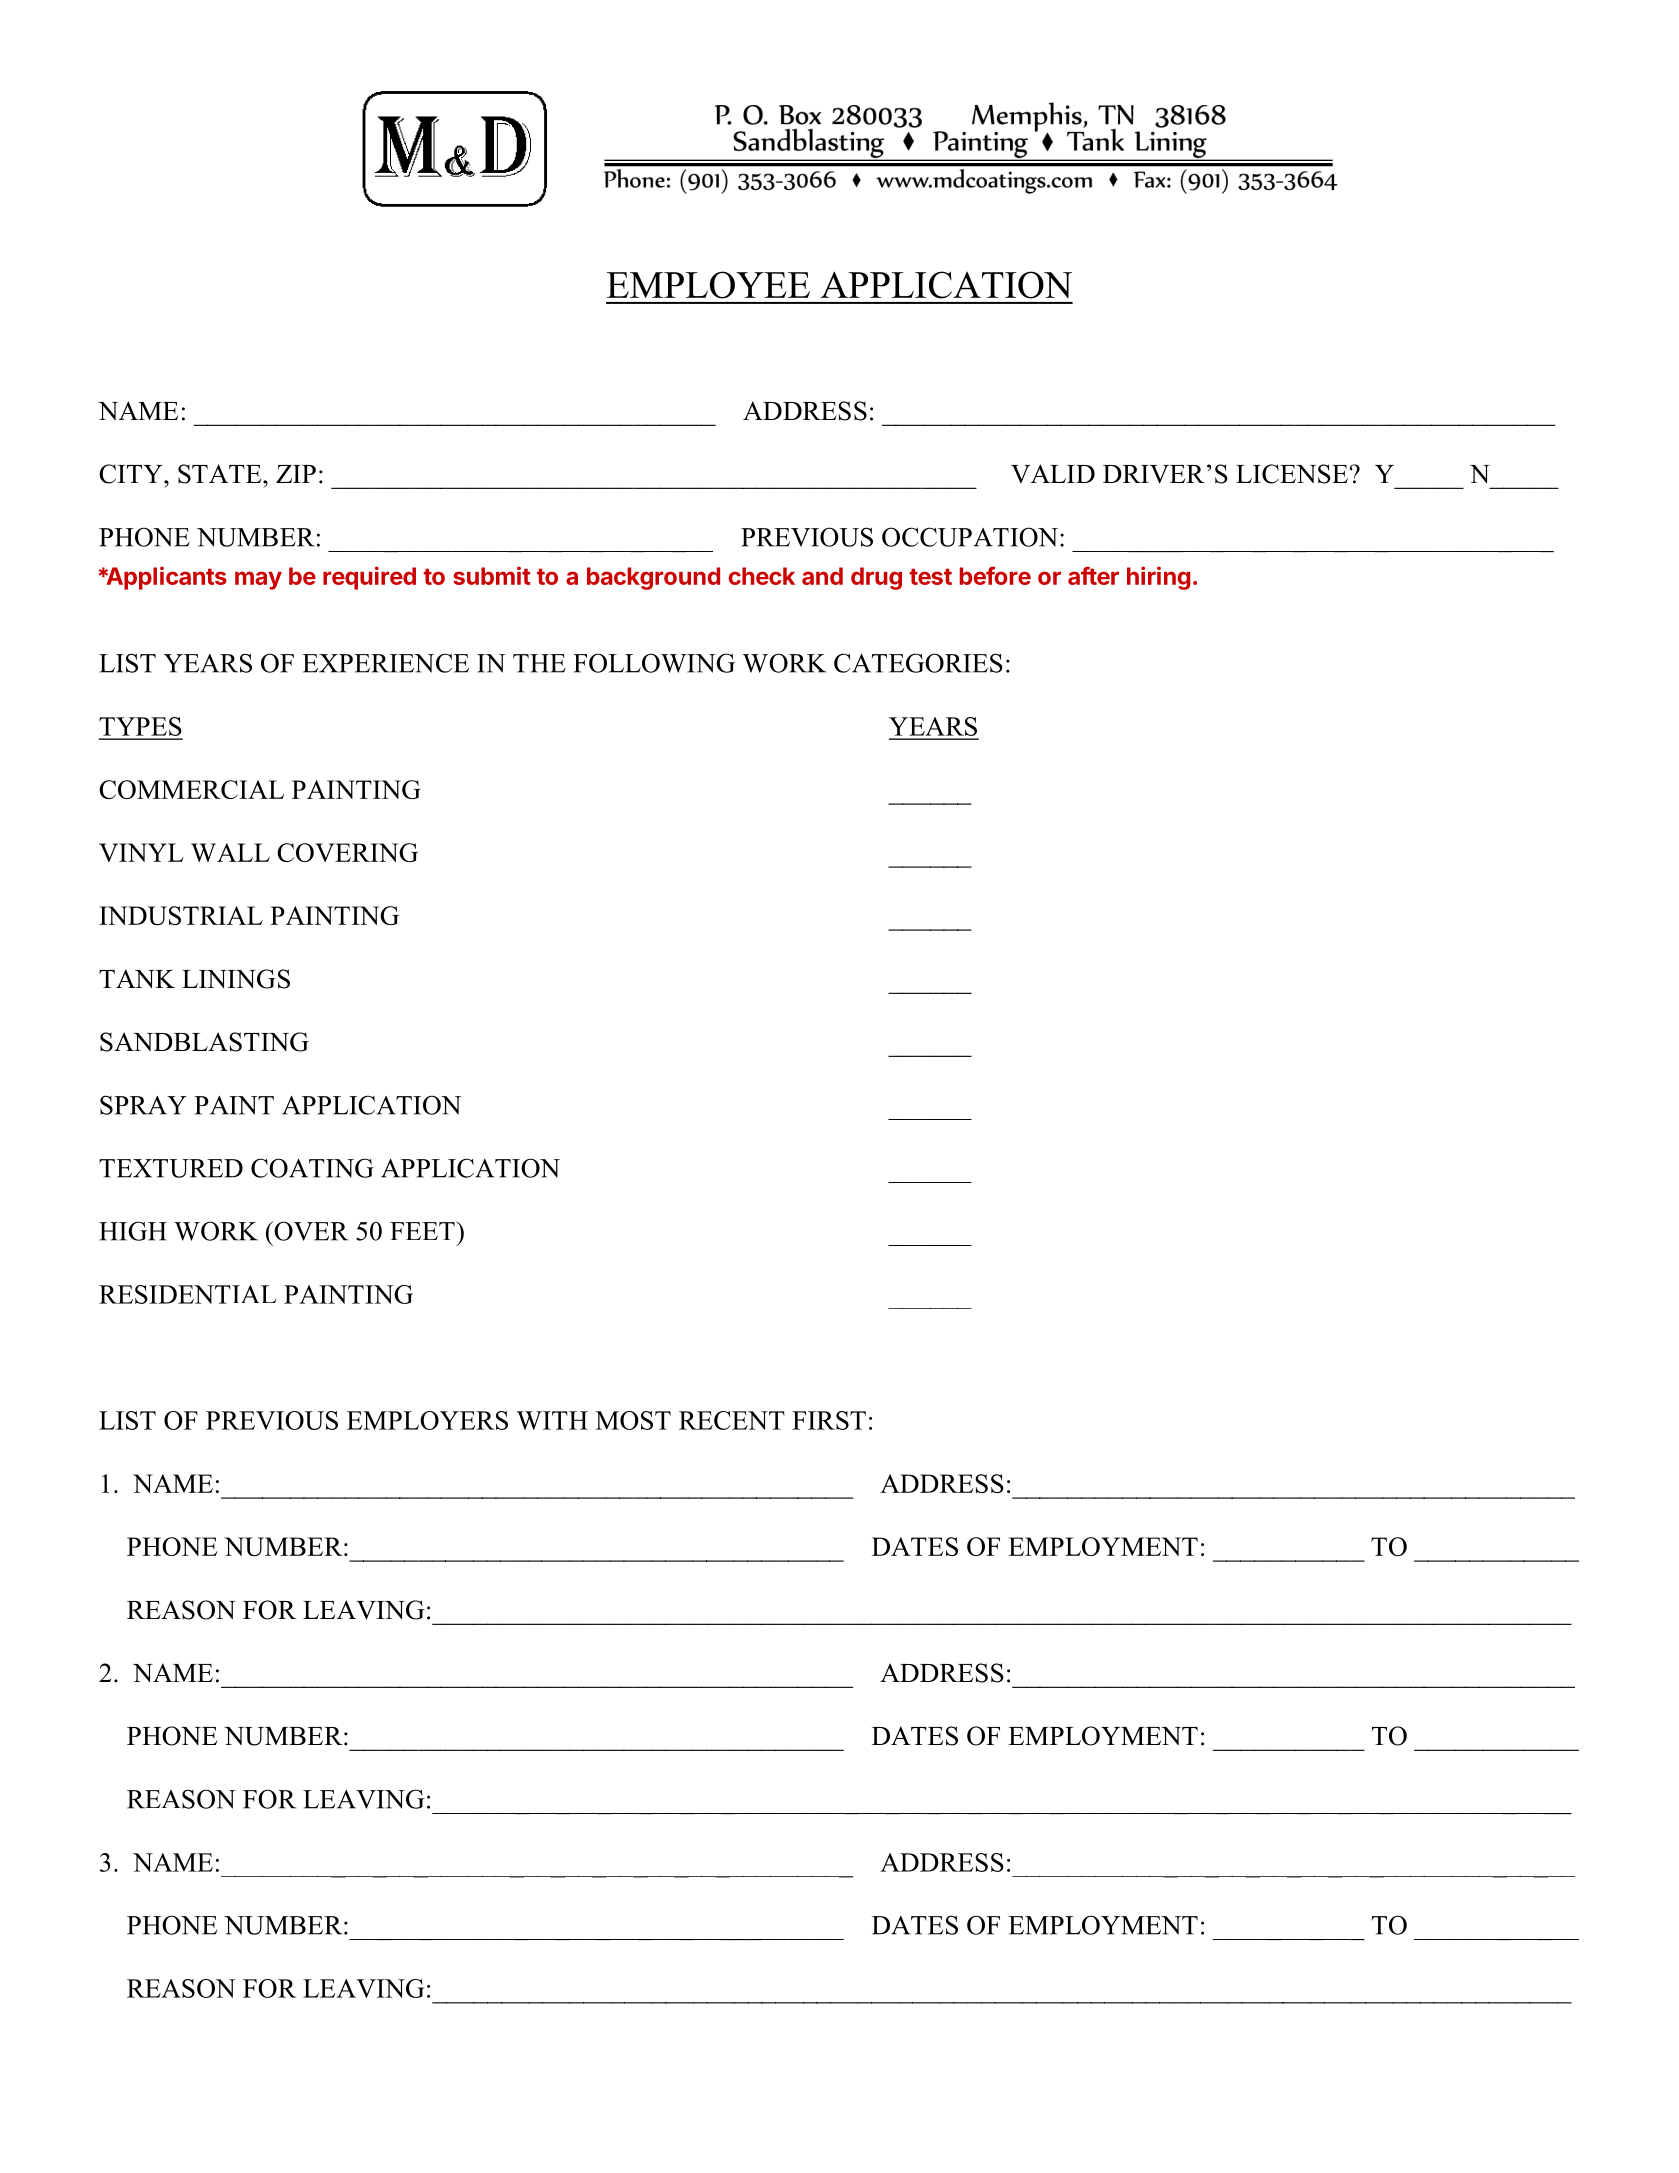  I want to click on FOLLOWING, so click(654, 663).
